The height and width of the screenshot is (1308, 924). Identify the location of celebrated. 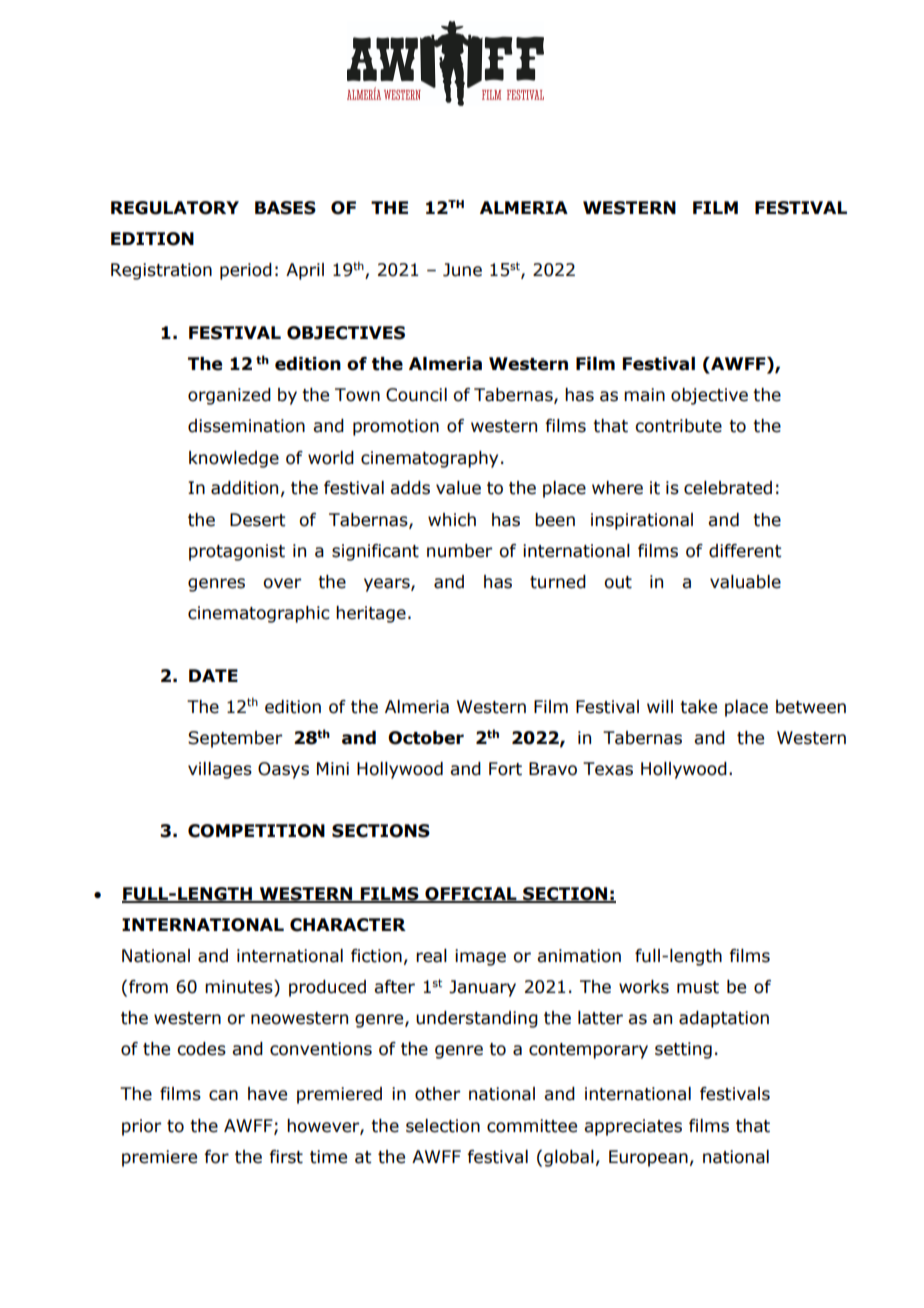
(728, 488).
